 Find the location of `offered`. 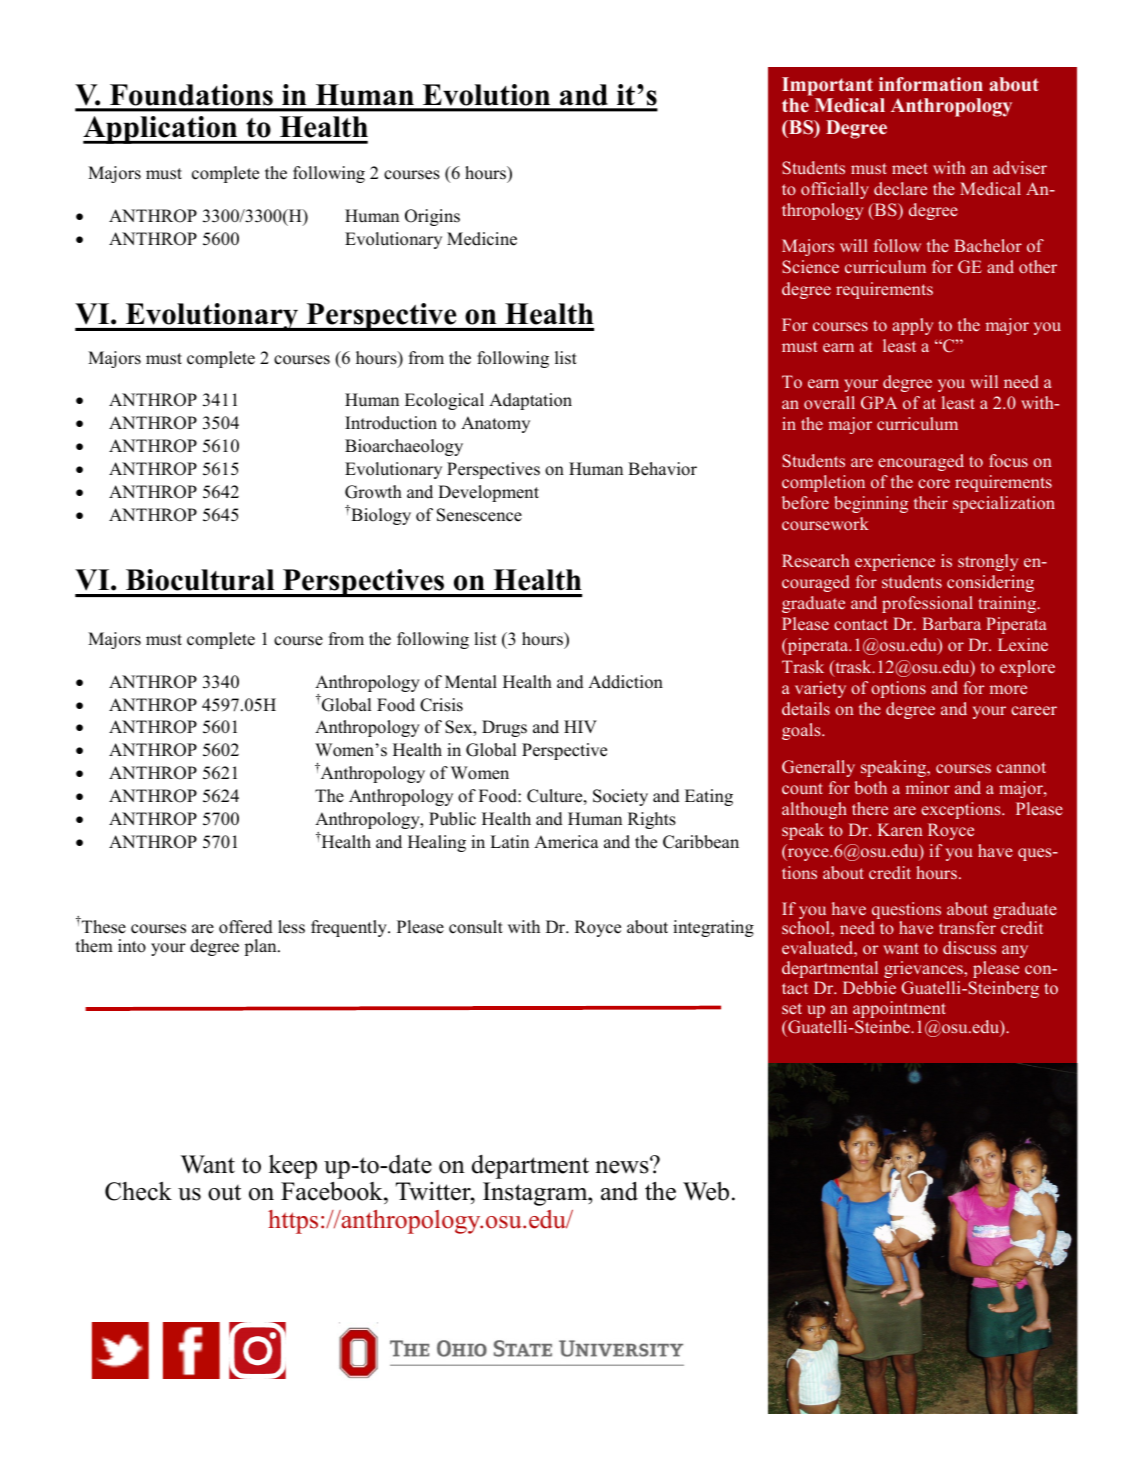

offered is located at coordinates (246, 927).
